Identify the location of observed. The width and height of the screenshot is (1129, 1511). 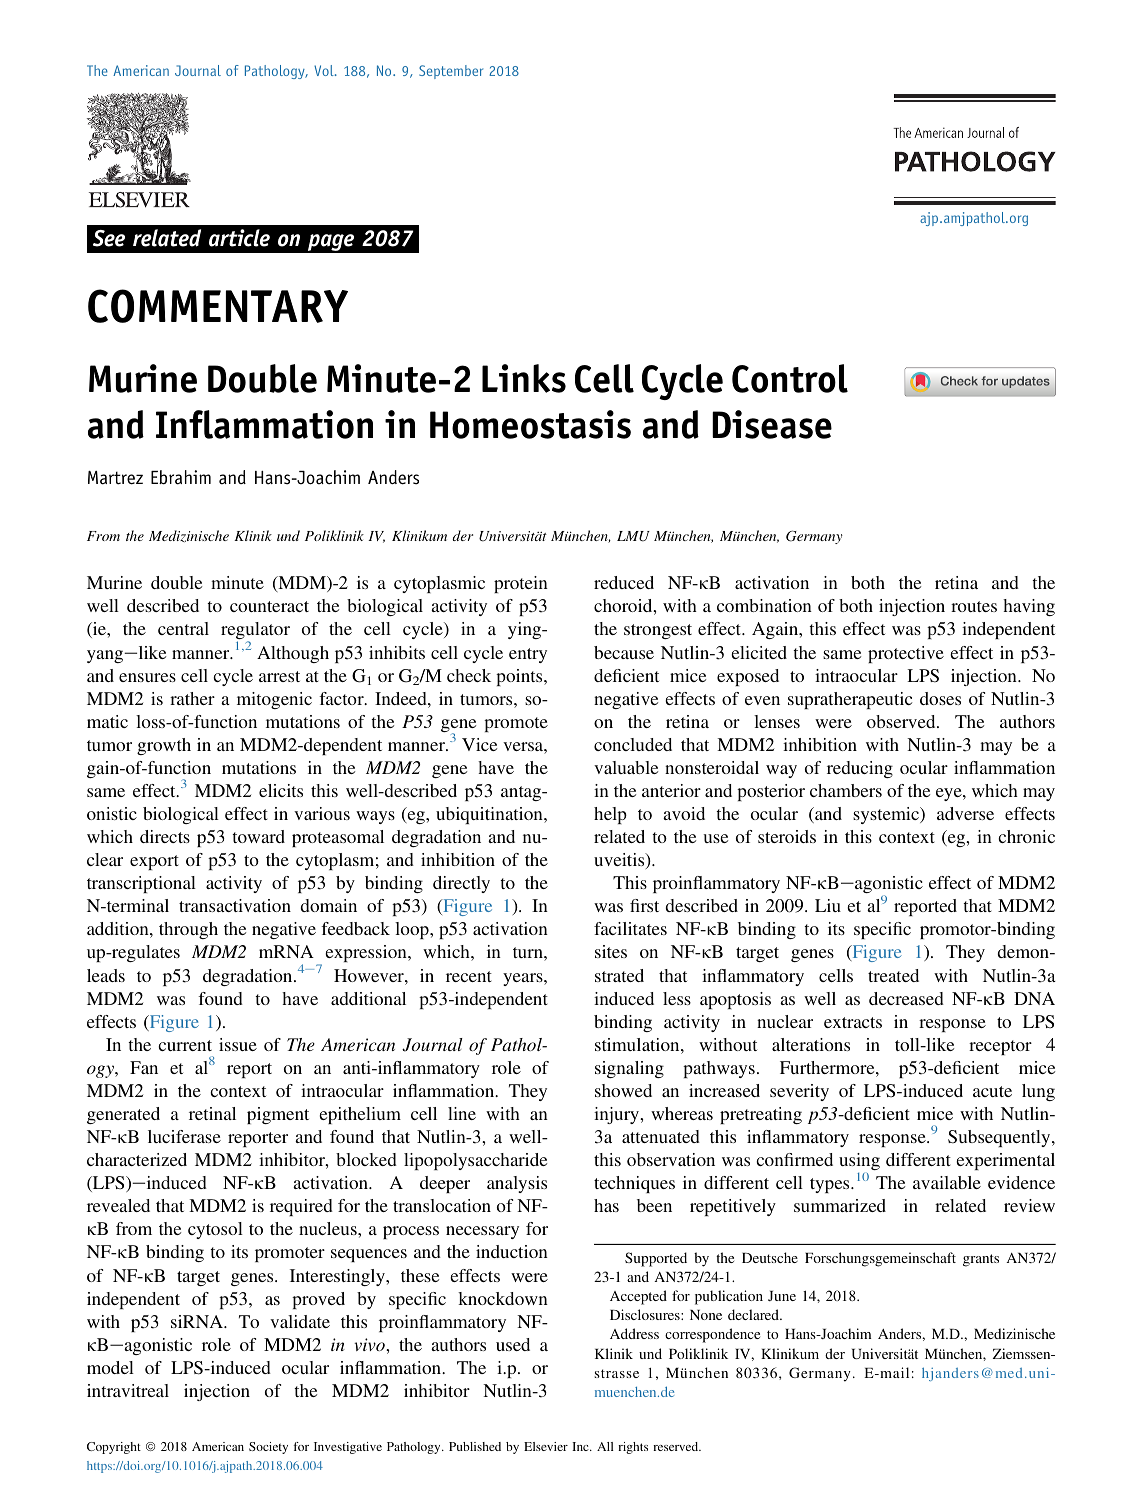
(902, 721).
